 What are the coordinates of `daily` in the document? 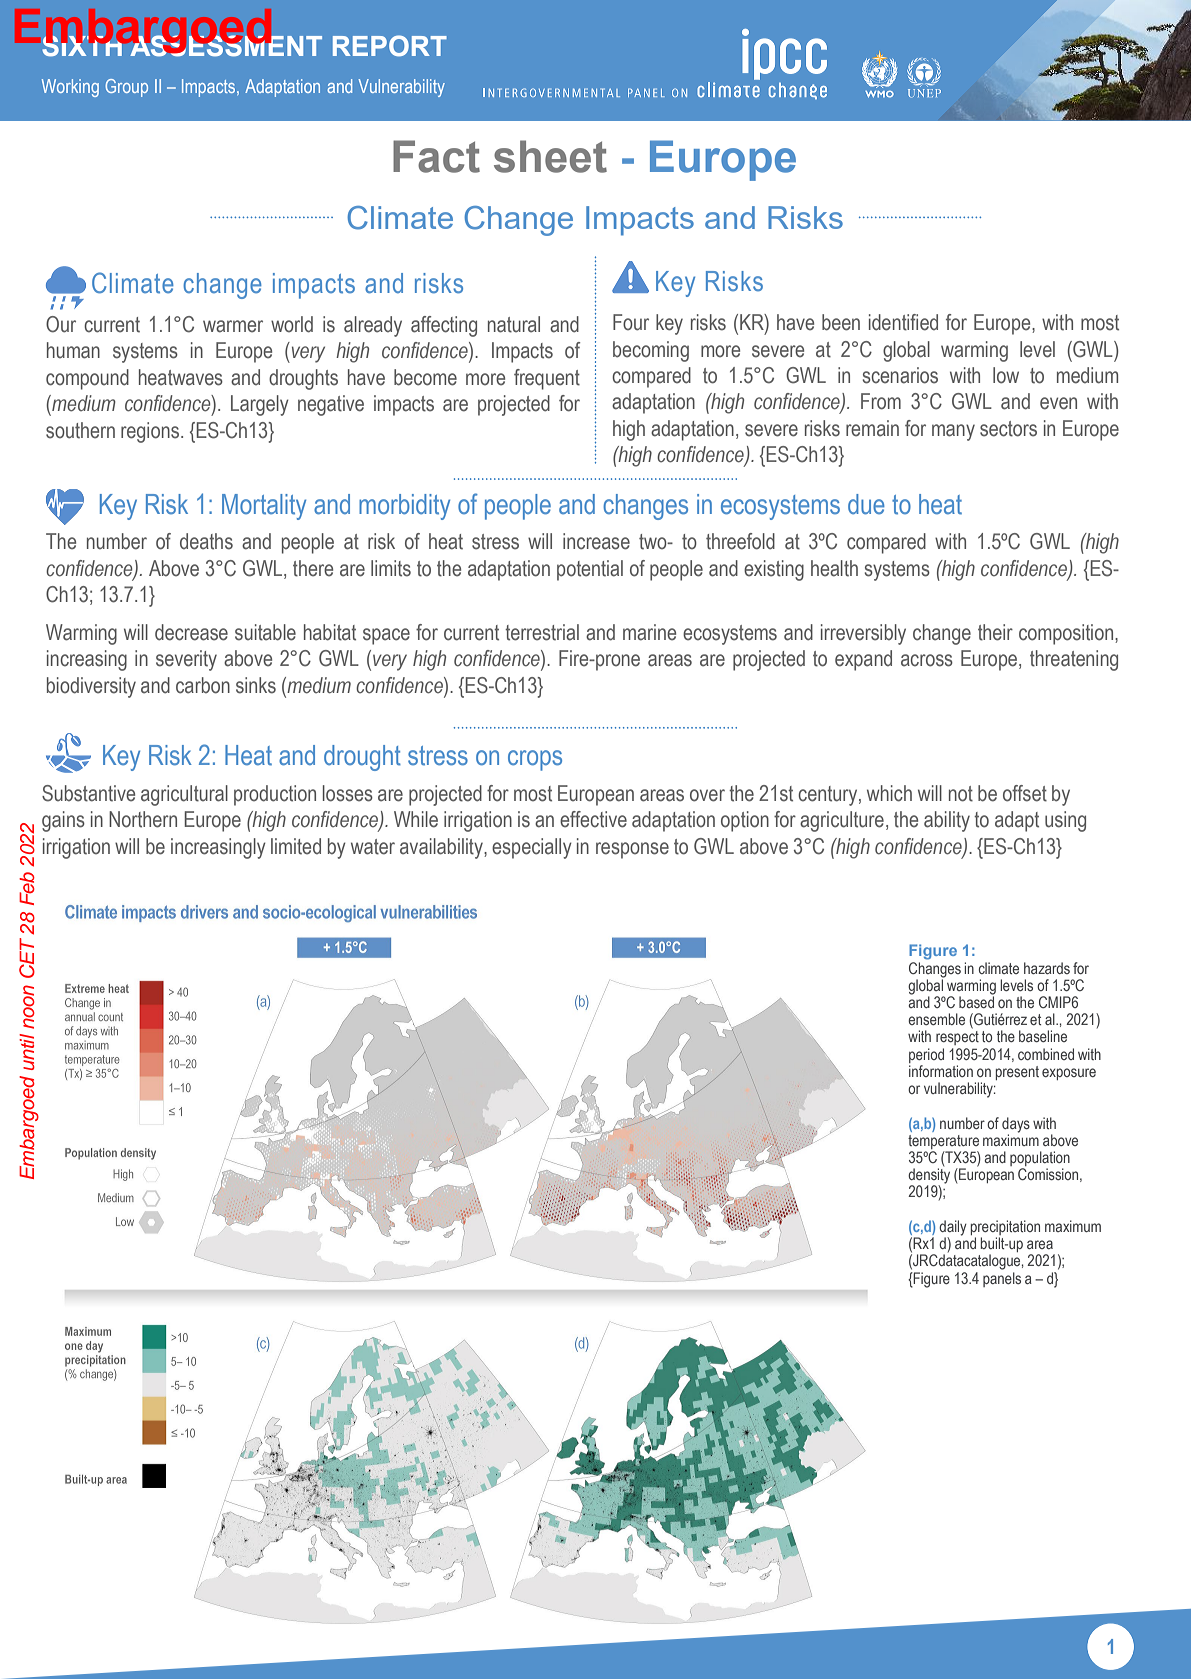 It's located at (953, 1229).
